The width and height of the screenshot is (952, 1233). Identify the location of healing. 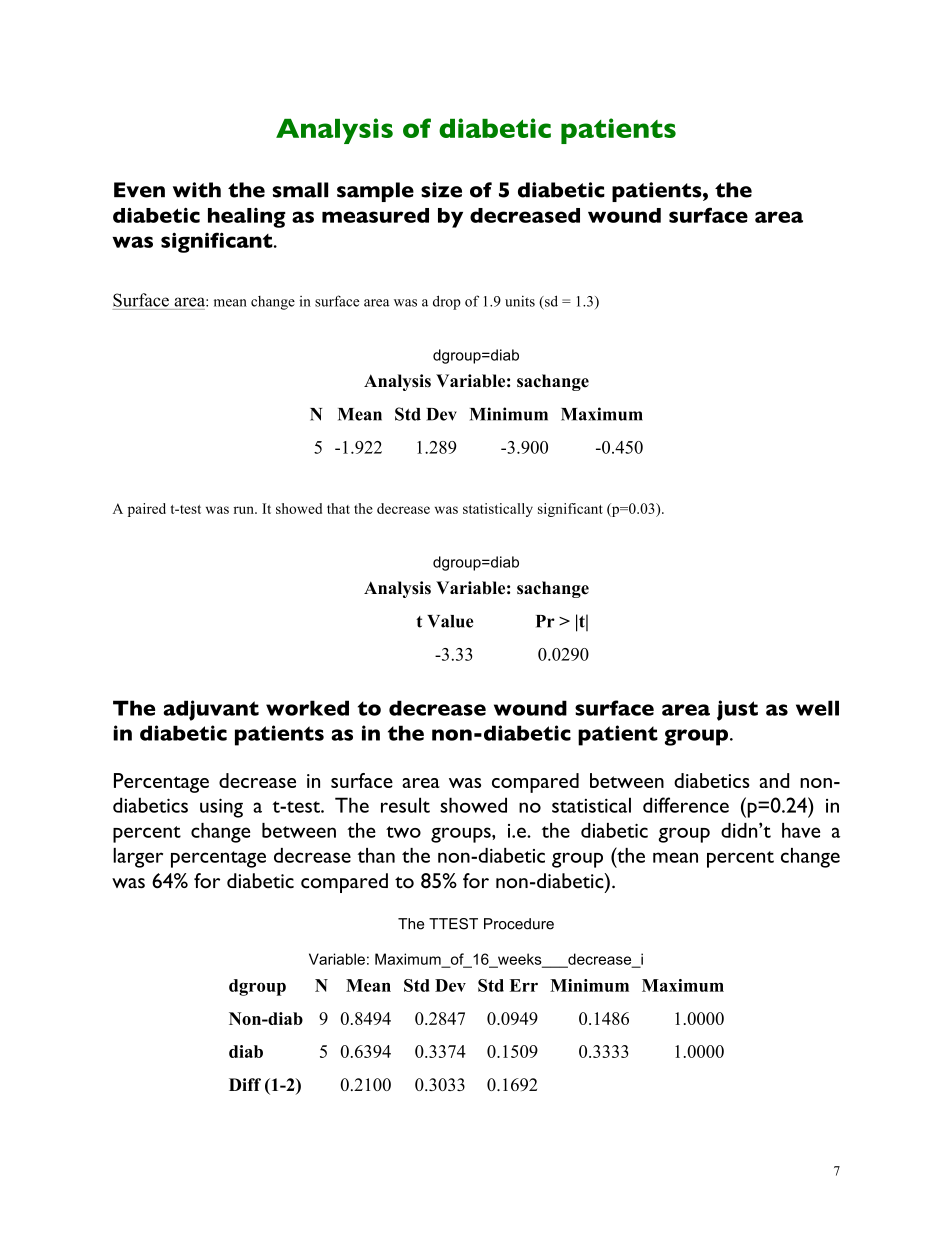
(247, 218).
